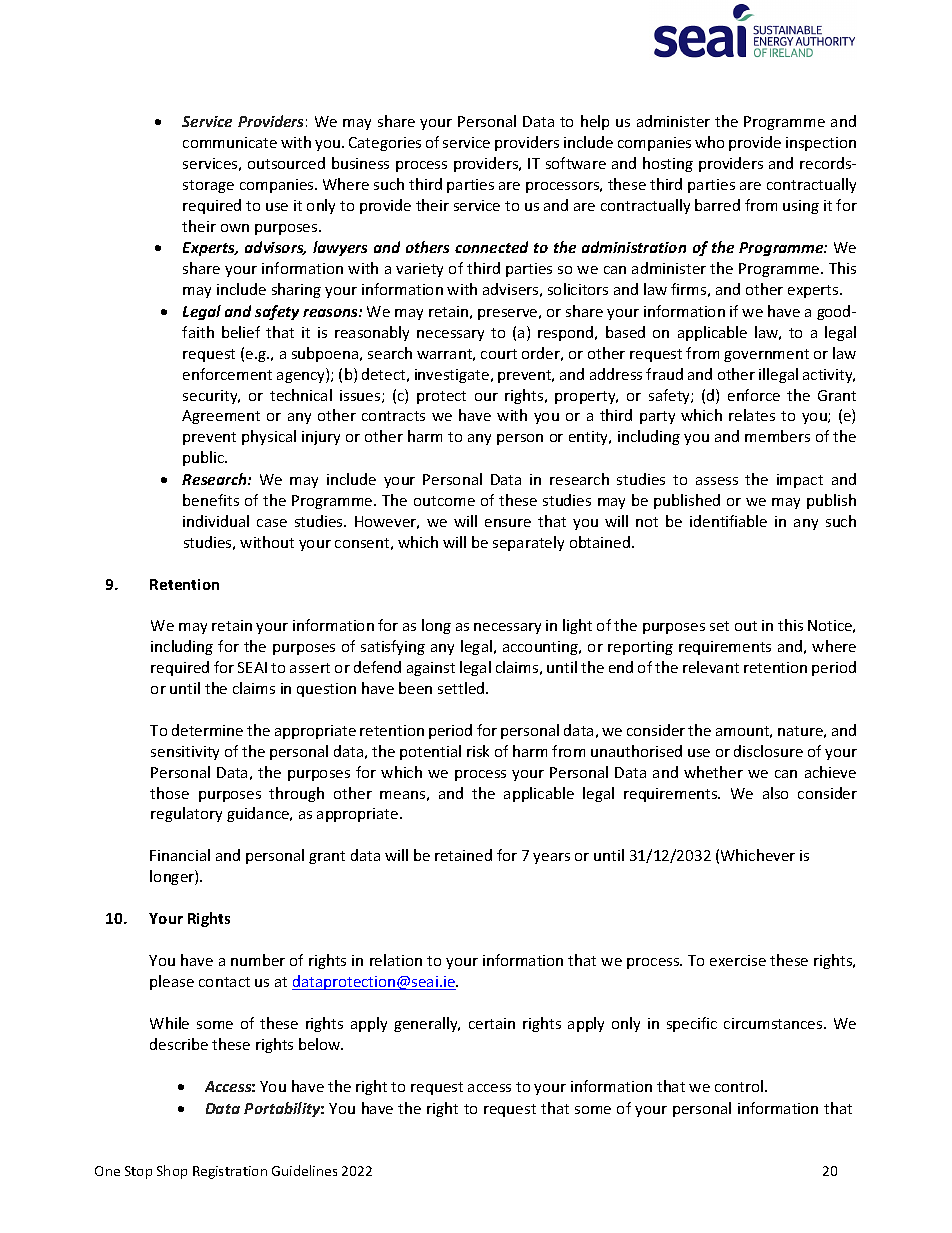  Describe the element at coordinates (431, 669) in the image. I see `against` at that location.
